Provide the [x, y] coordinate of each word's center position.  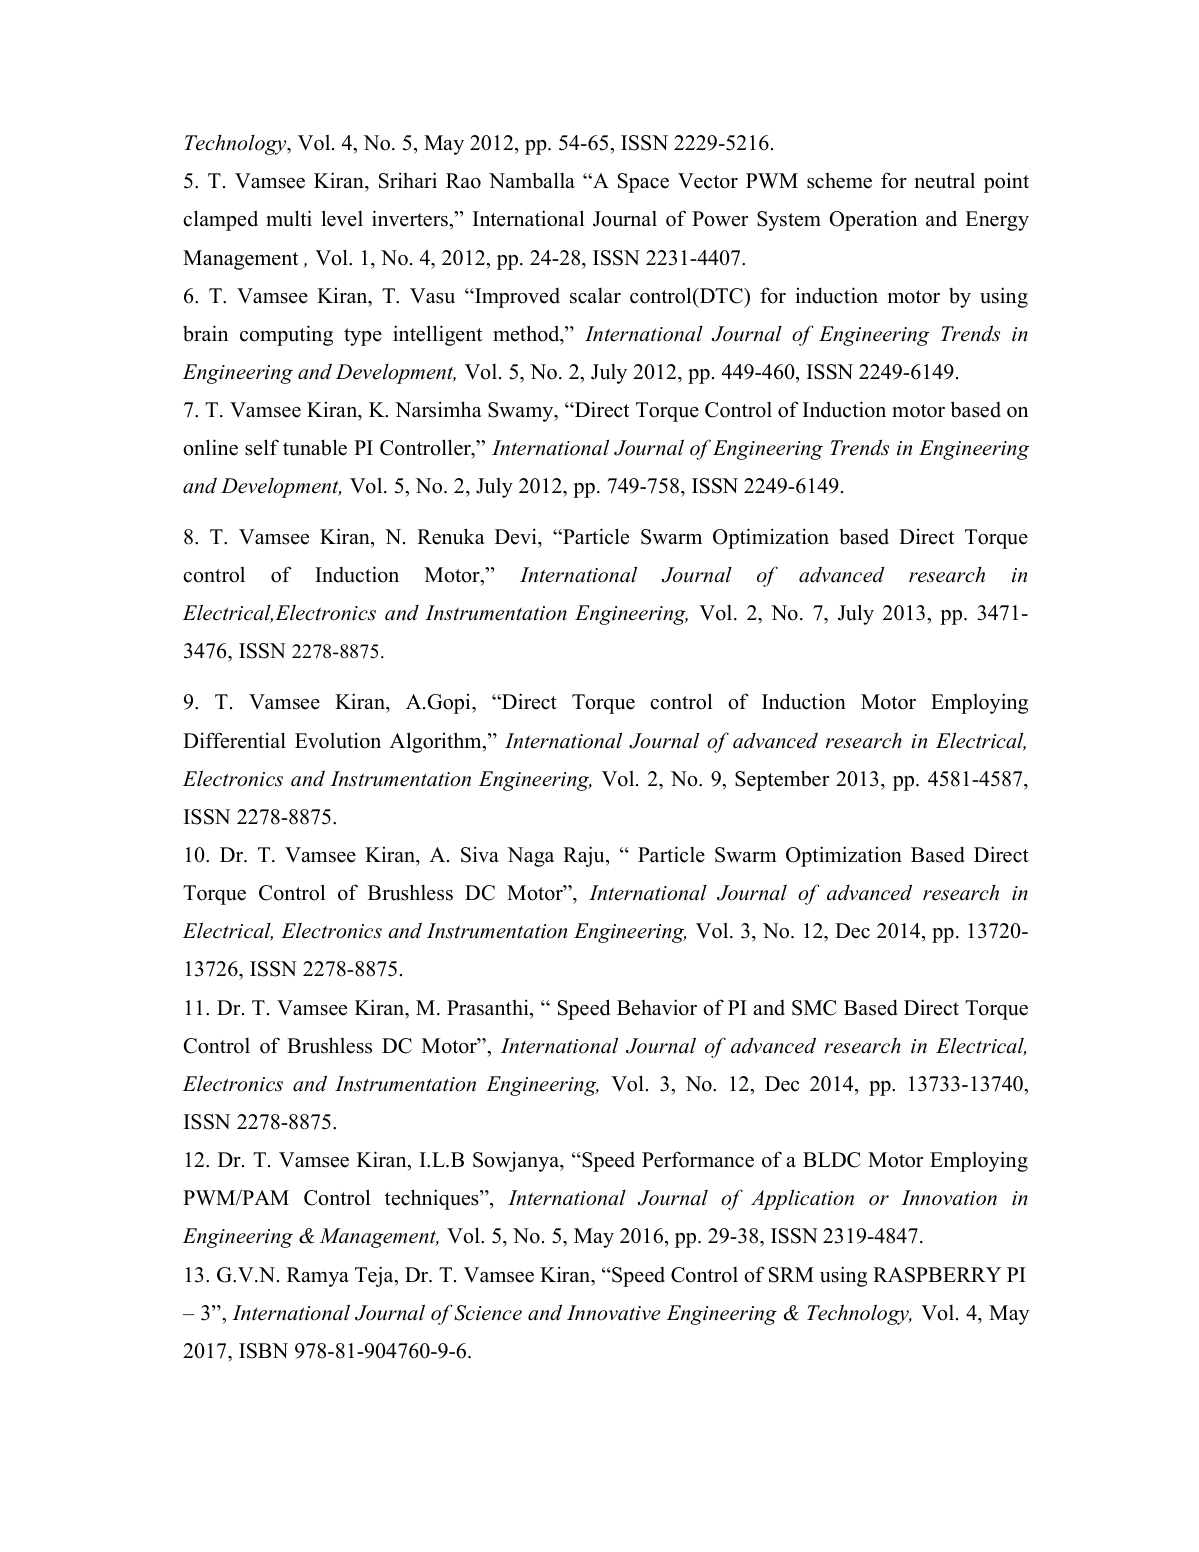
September [782, 780]
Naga [530, 857]
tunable [315, 447]
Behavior [657, 1007]
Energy [997, 221]
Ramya [318, 1277]
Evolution [338, 740]
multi [289, 218]
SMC [814, 1008]
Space [643, 183]
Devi [517, 536]
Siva [480, 854]
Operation [873, 220]
